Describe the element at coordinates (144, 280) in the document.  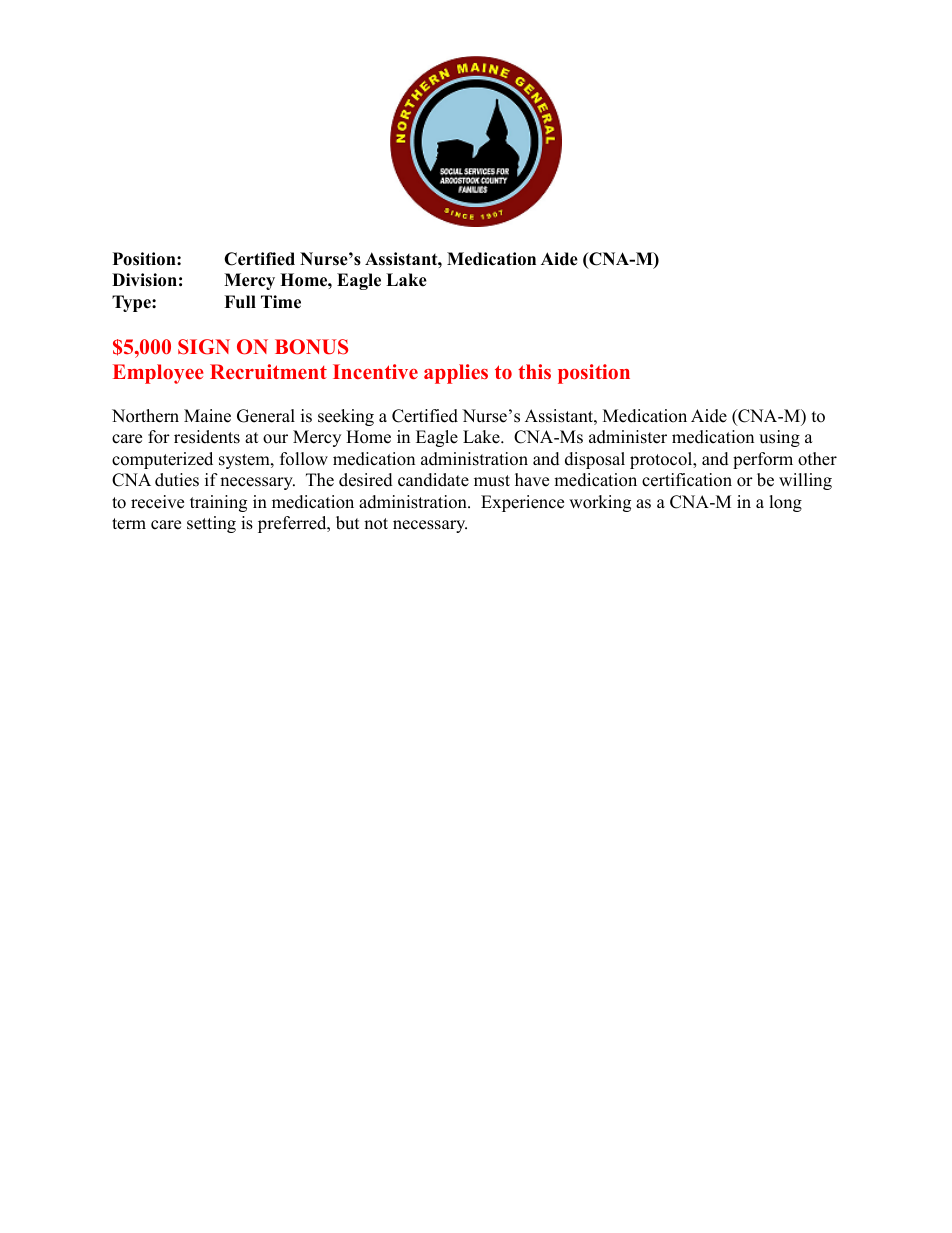
I see `Division` at that location.
